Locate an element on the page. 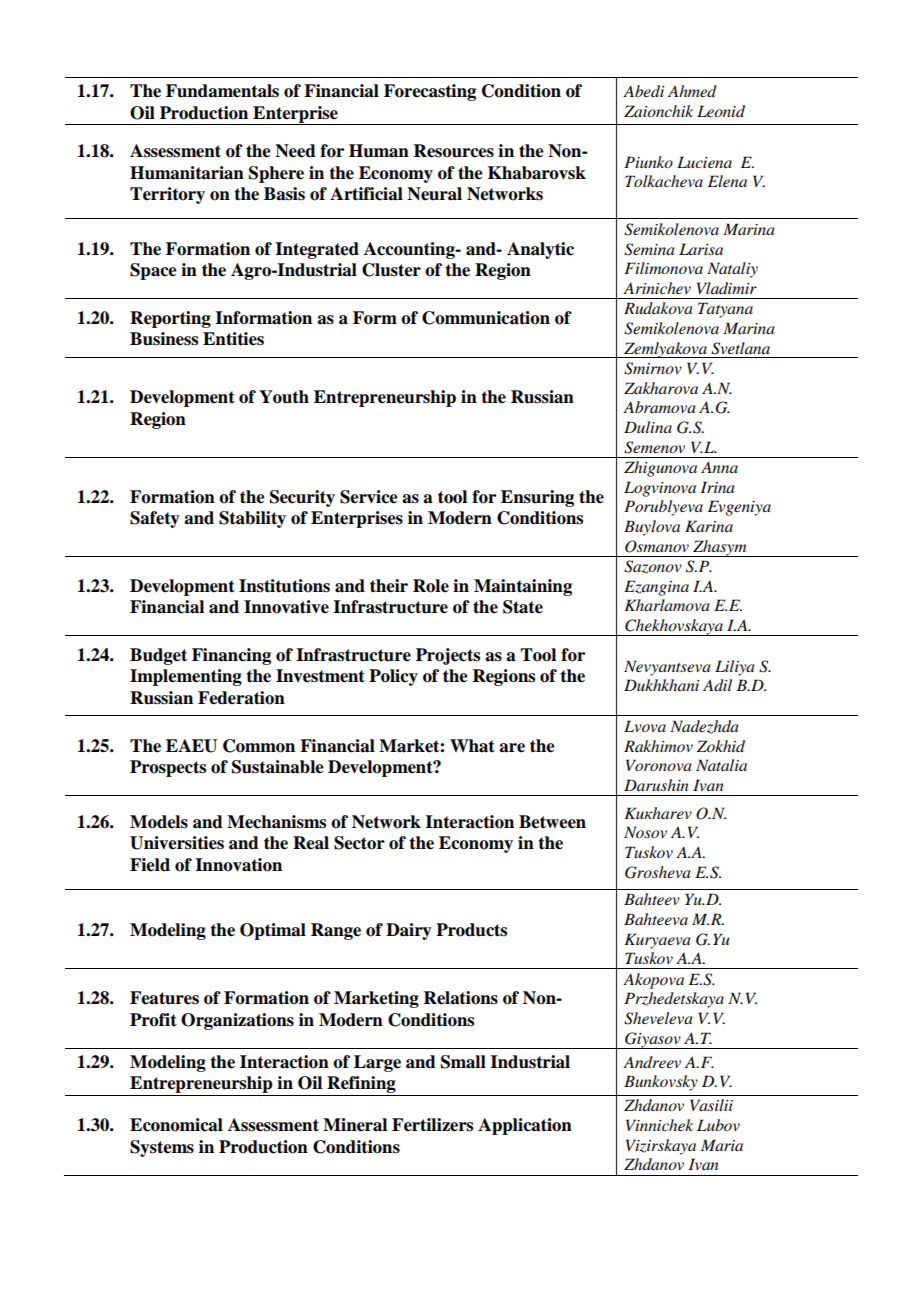 This page has height=1308, width=924. Service is located at coordinates (369, 497).
